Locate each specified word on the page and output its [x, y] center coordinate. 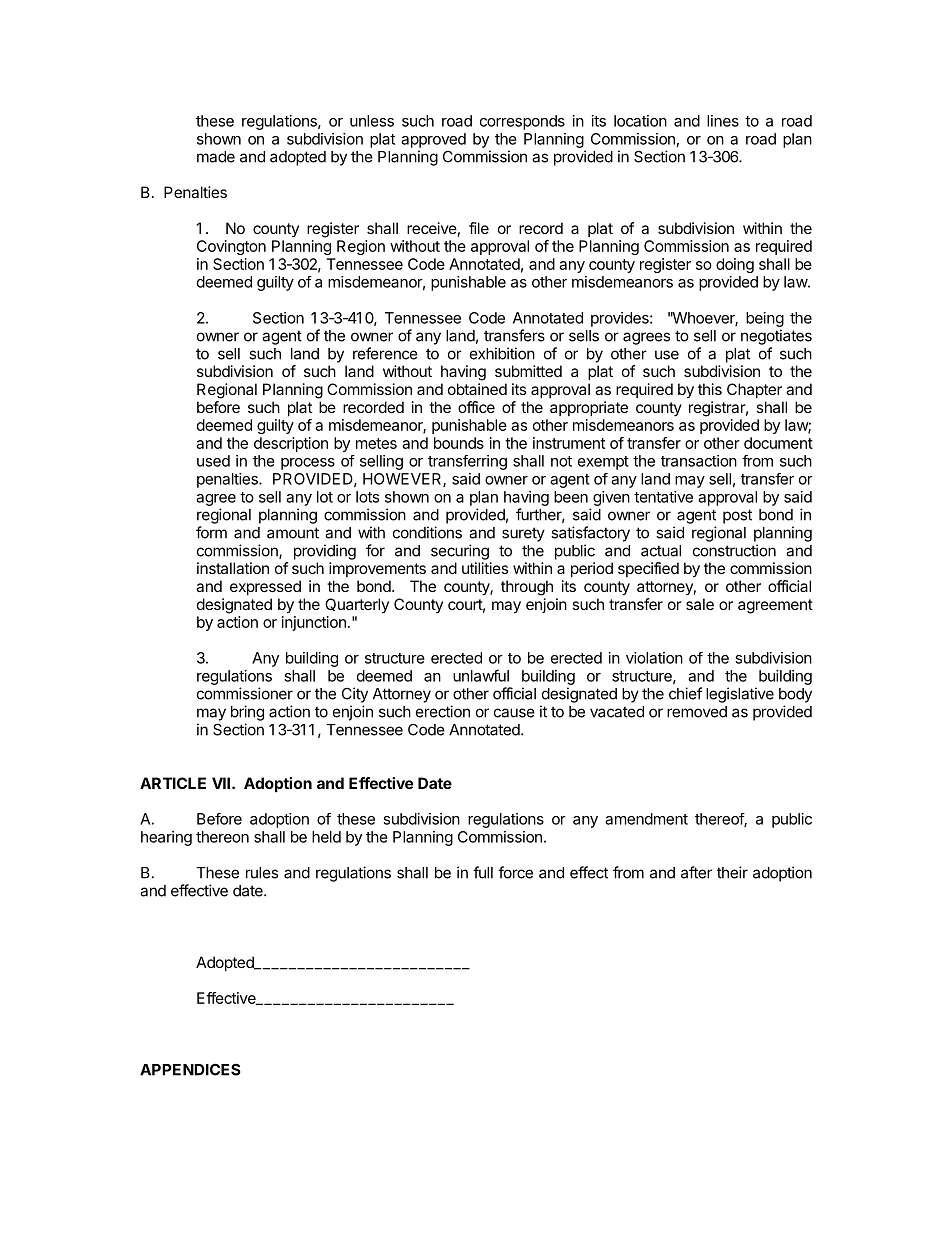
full [483, 872]
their [732, 872]
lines [723, 121]
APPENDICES [190, 1069]
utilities [485, 568]
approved [433, 140]
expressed [265, 587]
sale [700, 604]
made [216, 157]
